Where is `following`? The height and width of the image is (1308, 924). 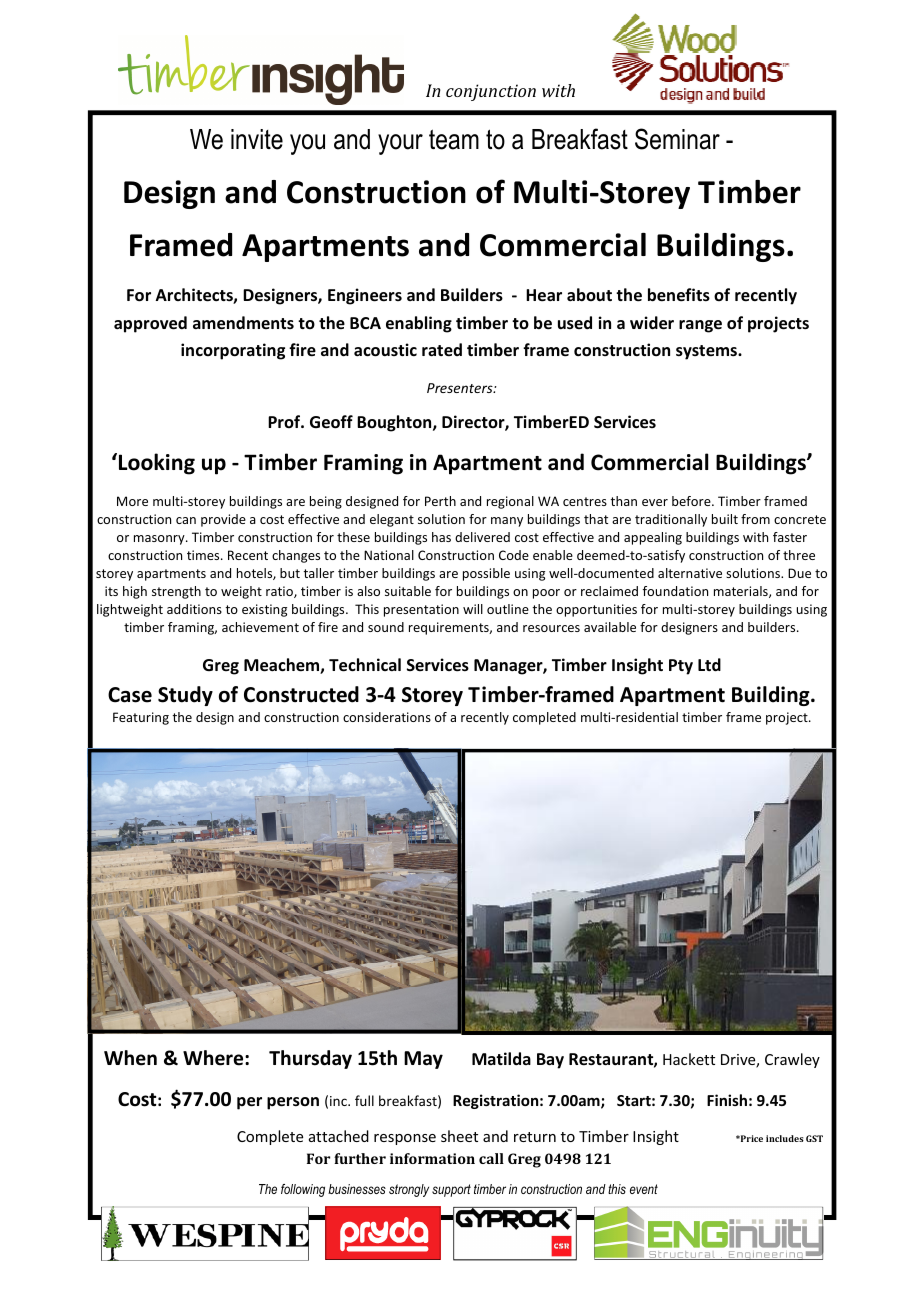 following is located at coordinates (303, 1190).
